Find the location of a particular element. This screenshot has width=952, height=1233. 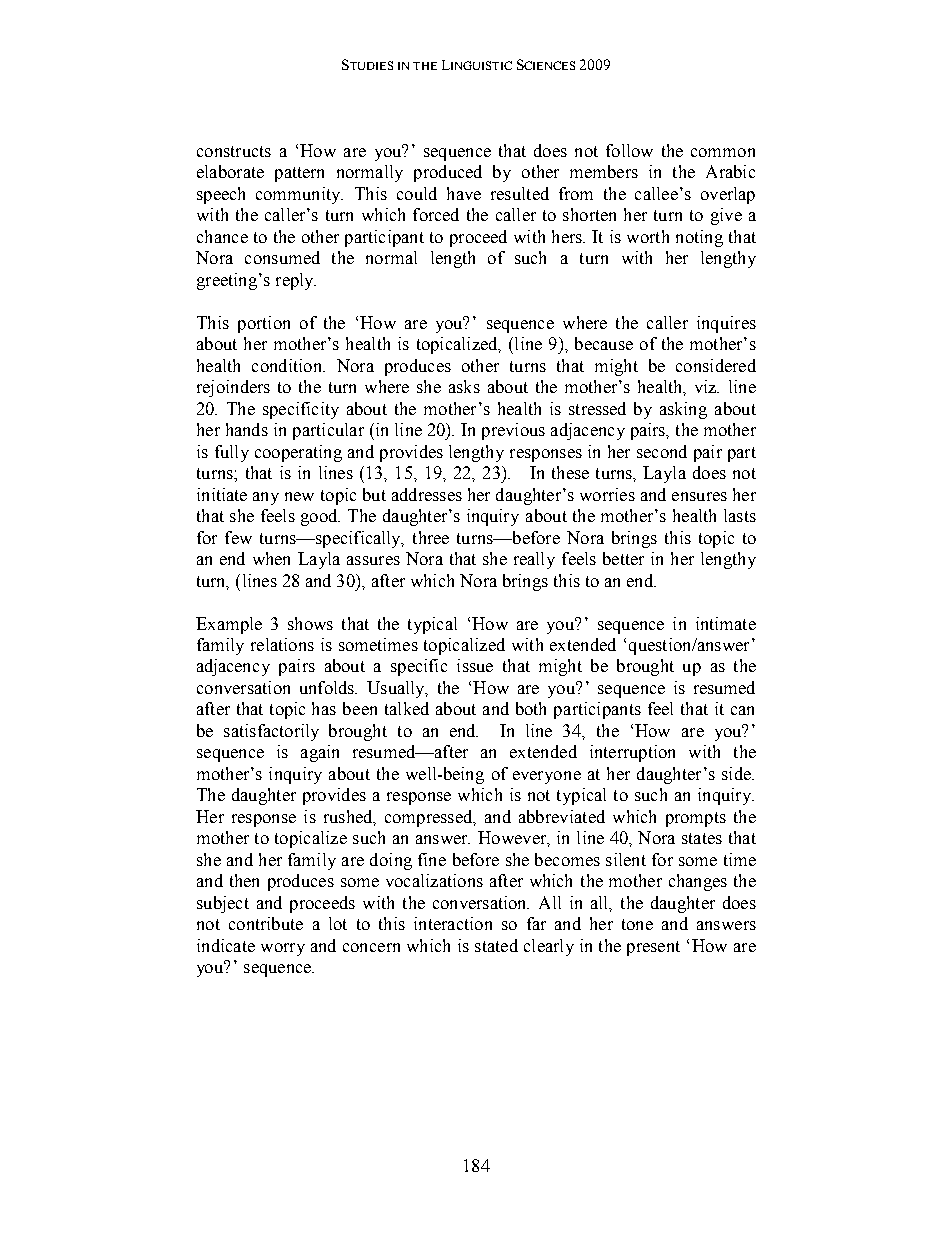

have is located at coordinates (464, 193).
